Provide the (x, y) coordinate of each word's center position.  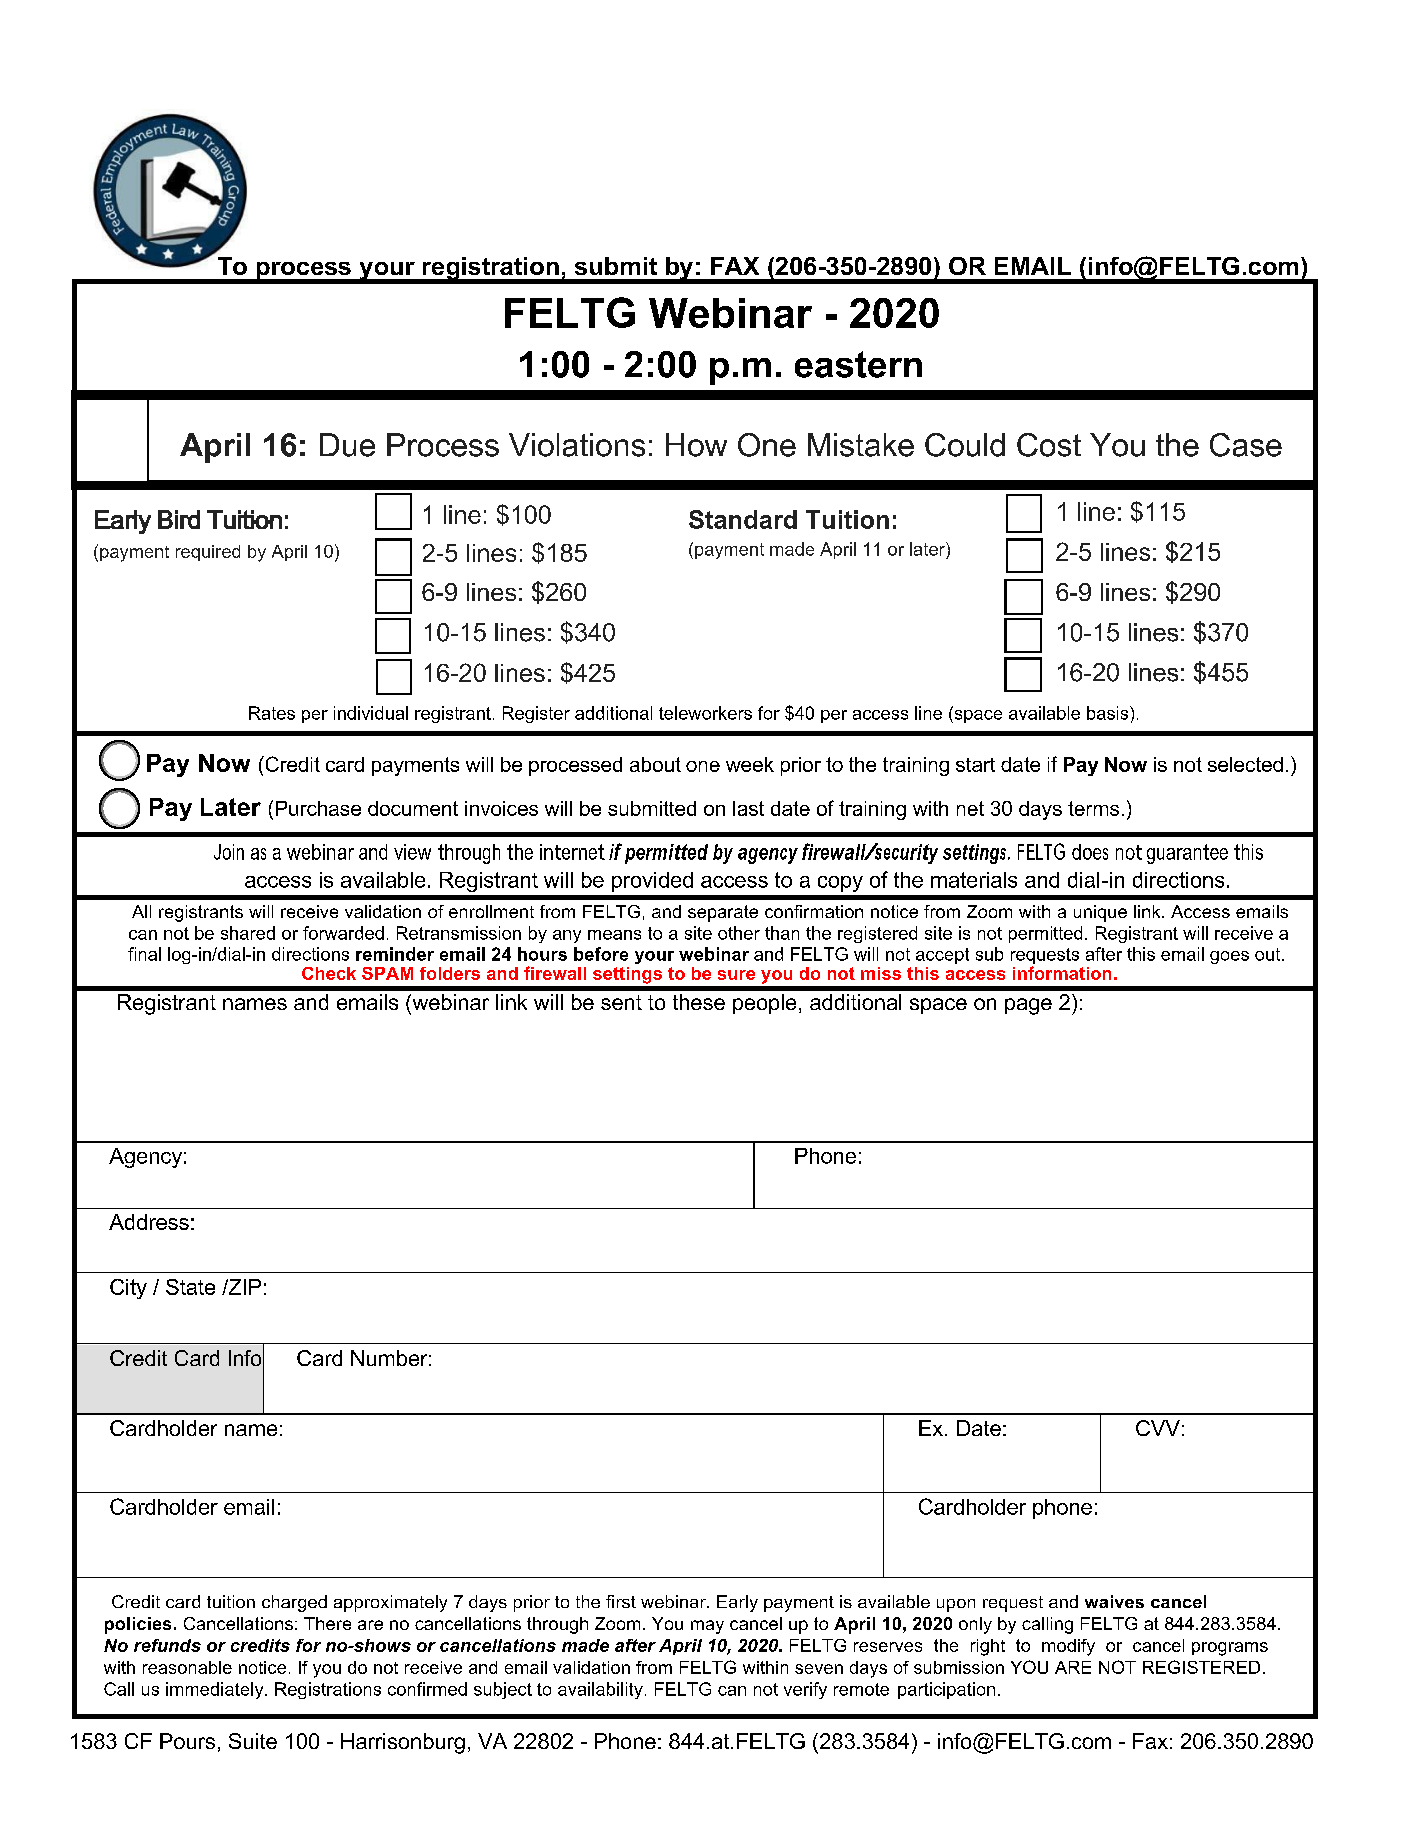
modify (1068, 1647)
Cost (1049, 445)
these (699, 1002)
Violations (577, 445)
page (1028, 1006)
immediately (216, 1690)
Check (329, 973)
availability (600, 1690)
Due (347, 445)
